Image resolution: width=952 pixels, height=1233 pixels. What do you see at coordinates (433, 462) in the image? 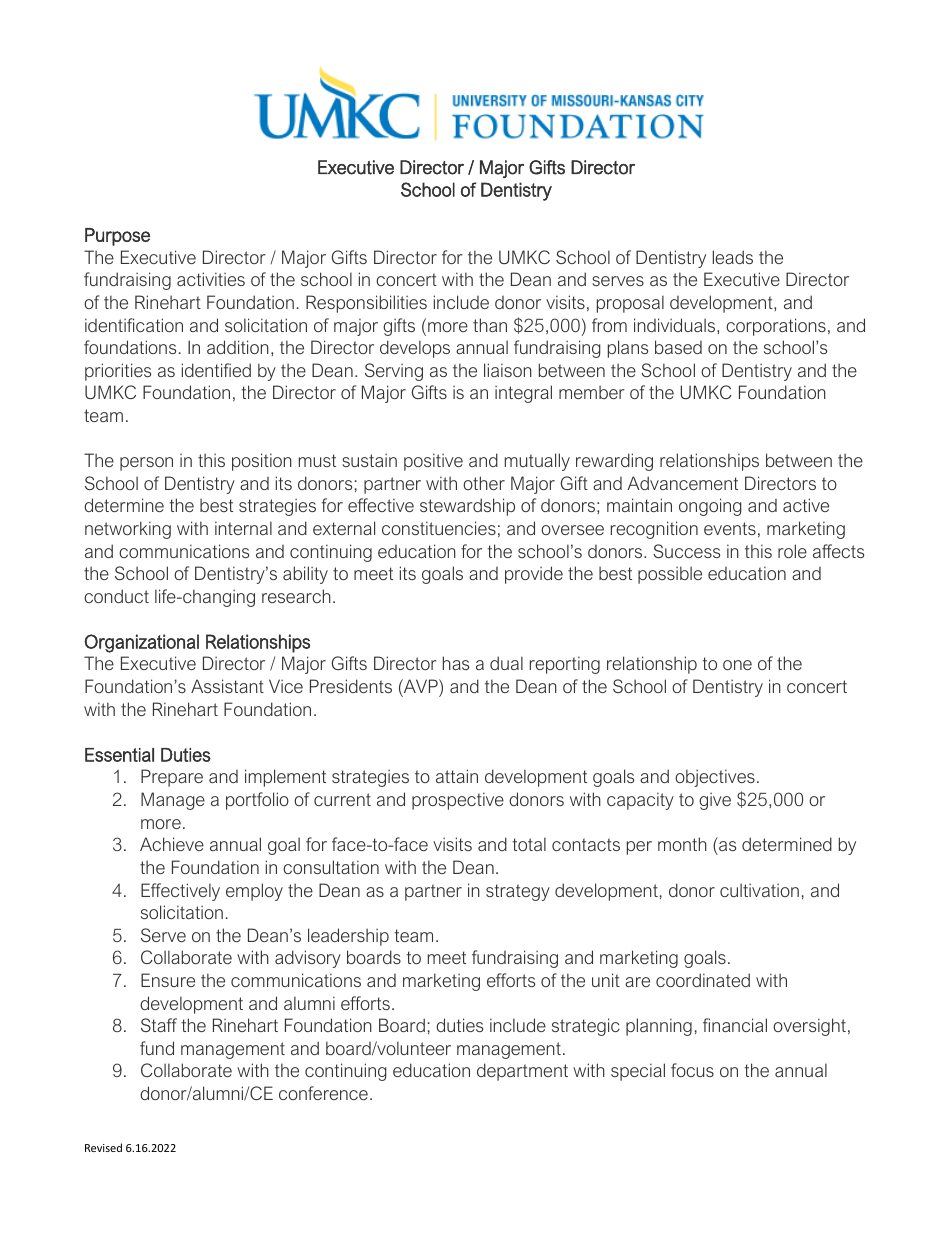
I see `positive` at bounding box center [433, 462].
